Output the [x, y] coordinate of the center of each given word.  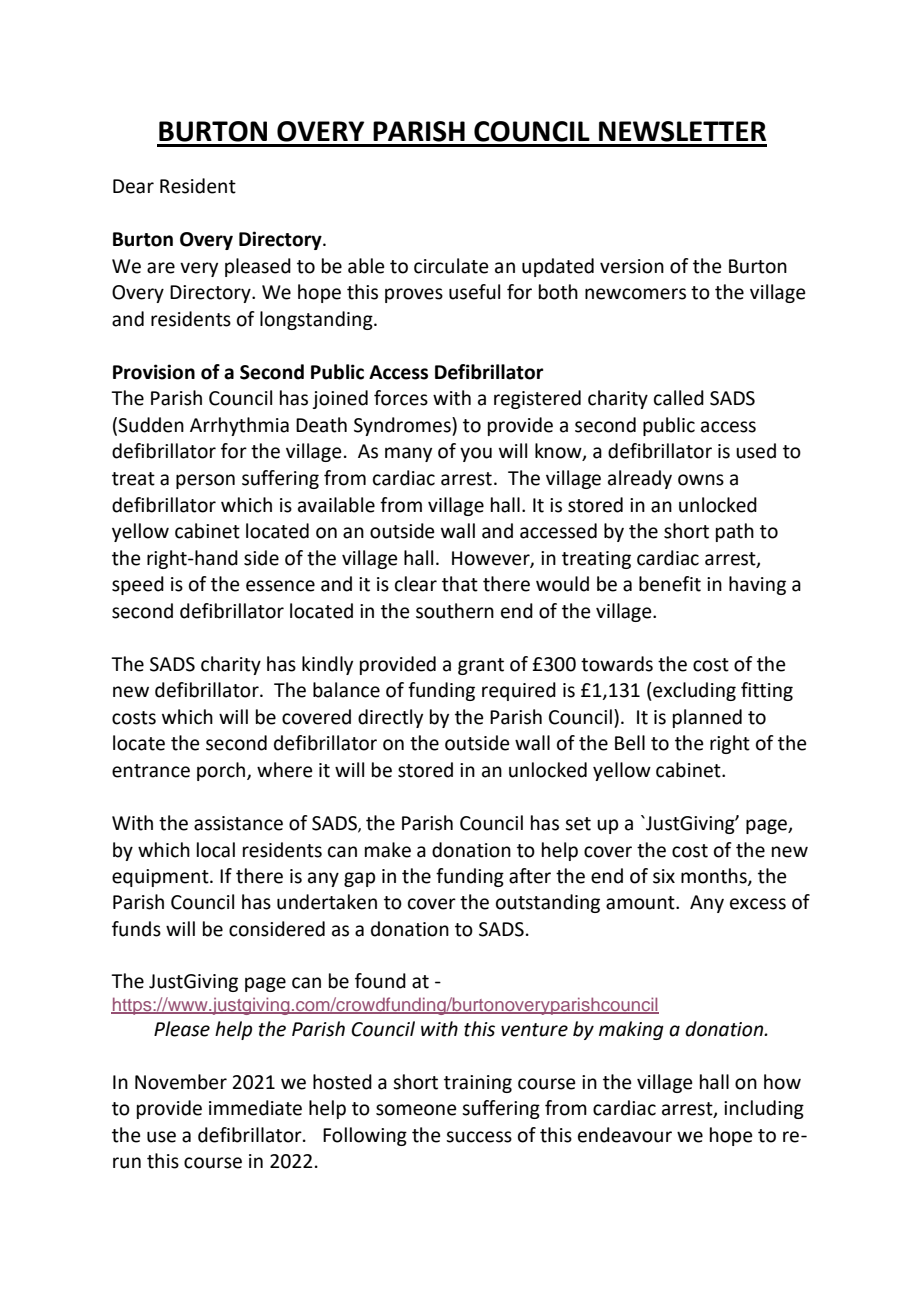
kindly [327, 665]
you [476, 454]
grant [481, 666]
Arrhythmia [239, 426]
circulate [451, 266]
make [388, 850]
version [632, 266]
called [679, 398]
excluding [693, 691]
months [715, 877]
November [181, 1082]
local [216, 850]
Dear [133, 186]
